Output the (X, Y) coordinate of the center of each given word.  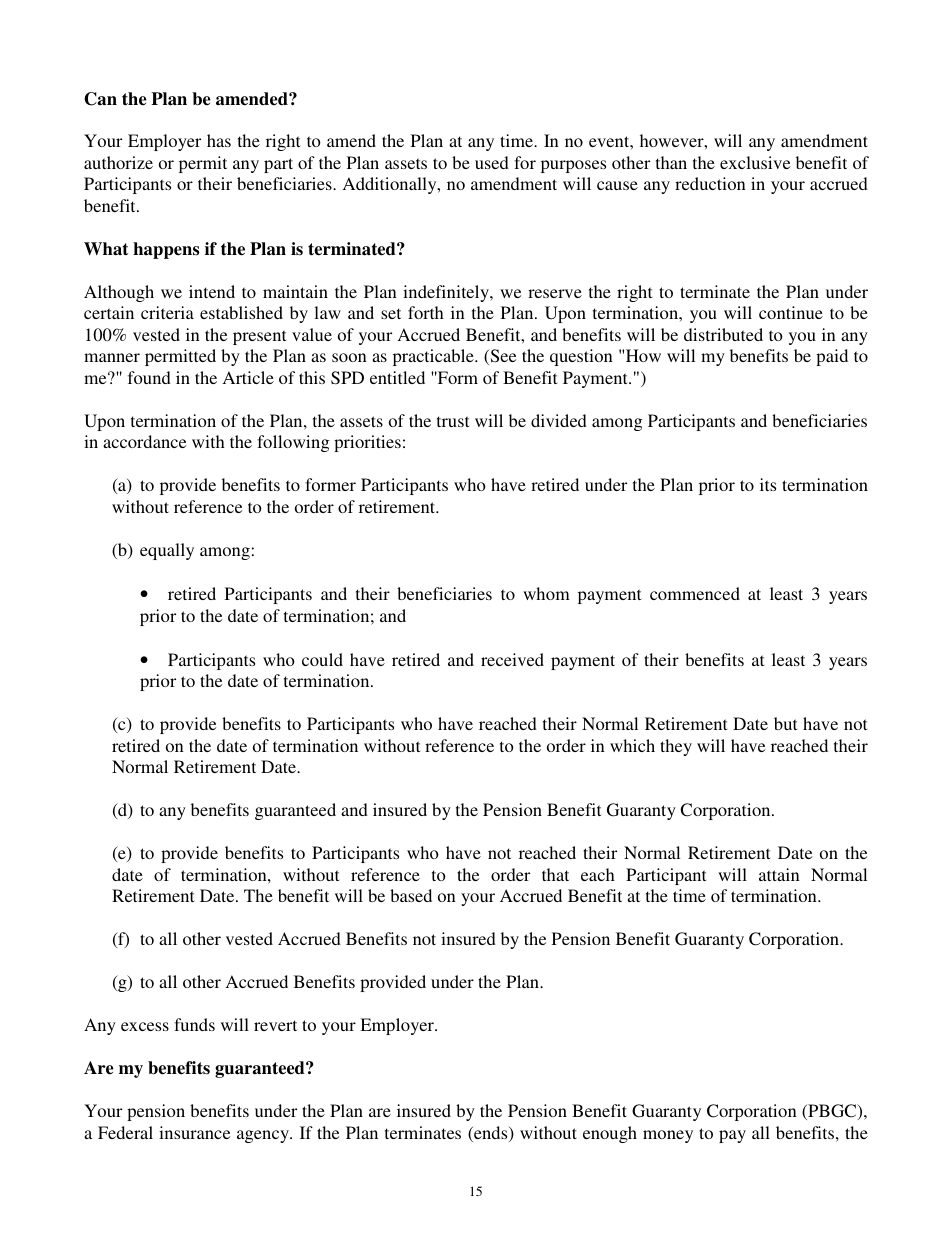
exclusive (755, 162)
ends (491, 1134)
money (668, 1136)
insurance (194, 1132)
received (512, 659)
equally (167, 551)
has (219, 140)
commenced (695, 593)
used (492, 162)
